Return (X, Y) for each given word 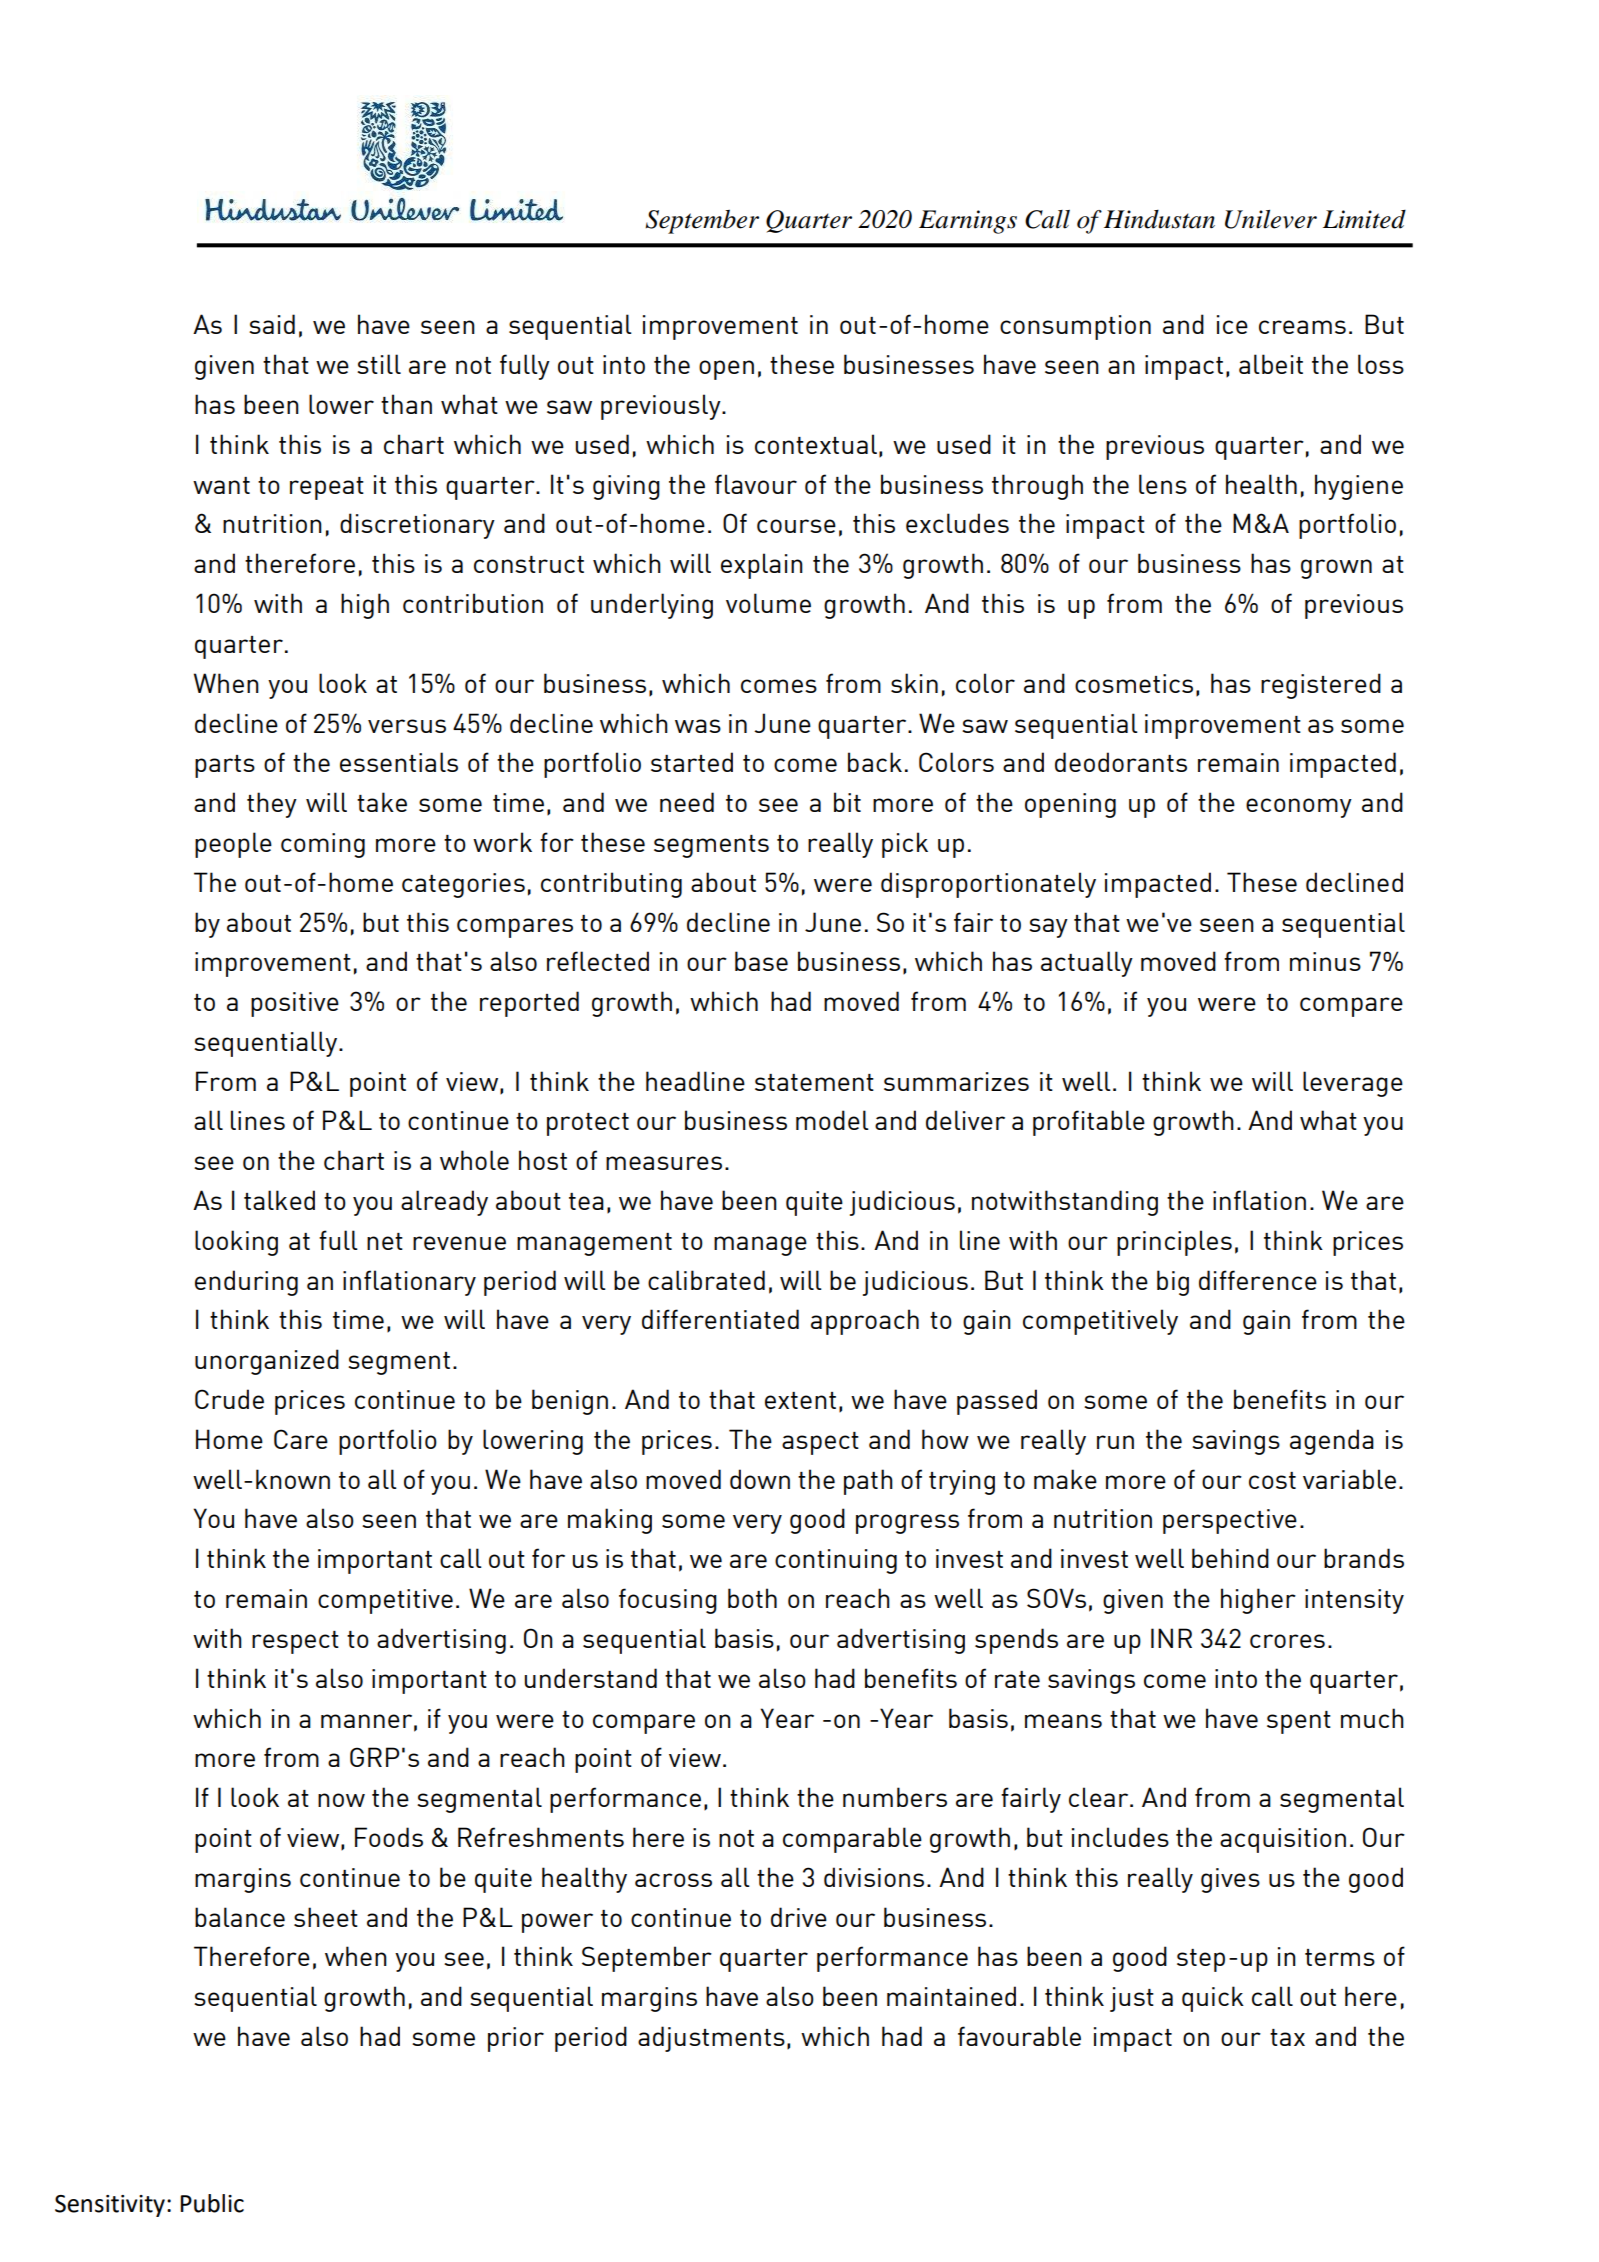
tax (1287, 2037)
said (272, 324)
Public (212, 2203)
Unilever (1271, 219)
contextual (816, 444)
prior (516, 2039)
